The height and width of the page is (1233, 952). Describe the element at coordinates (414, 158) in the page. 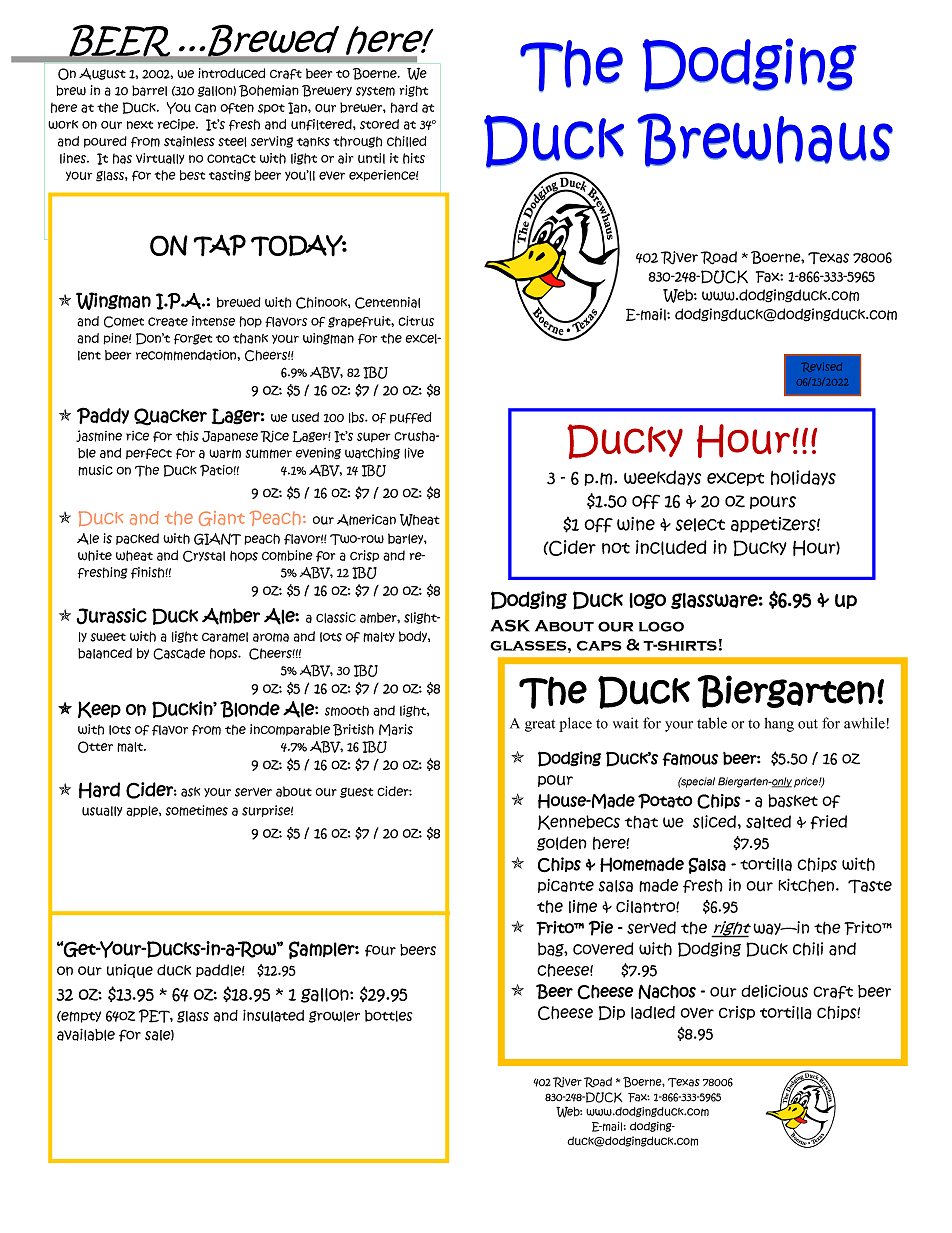

I see `hits` at that location.
